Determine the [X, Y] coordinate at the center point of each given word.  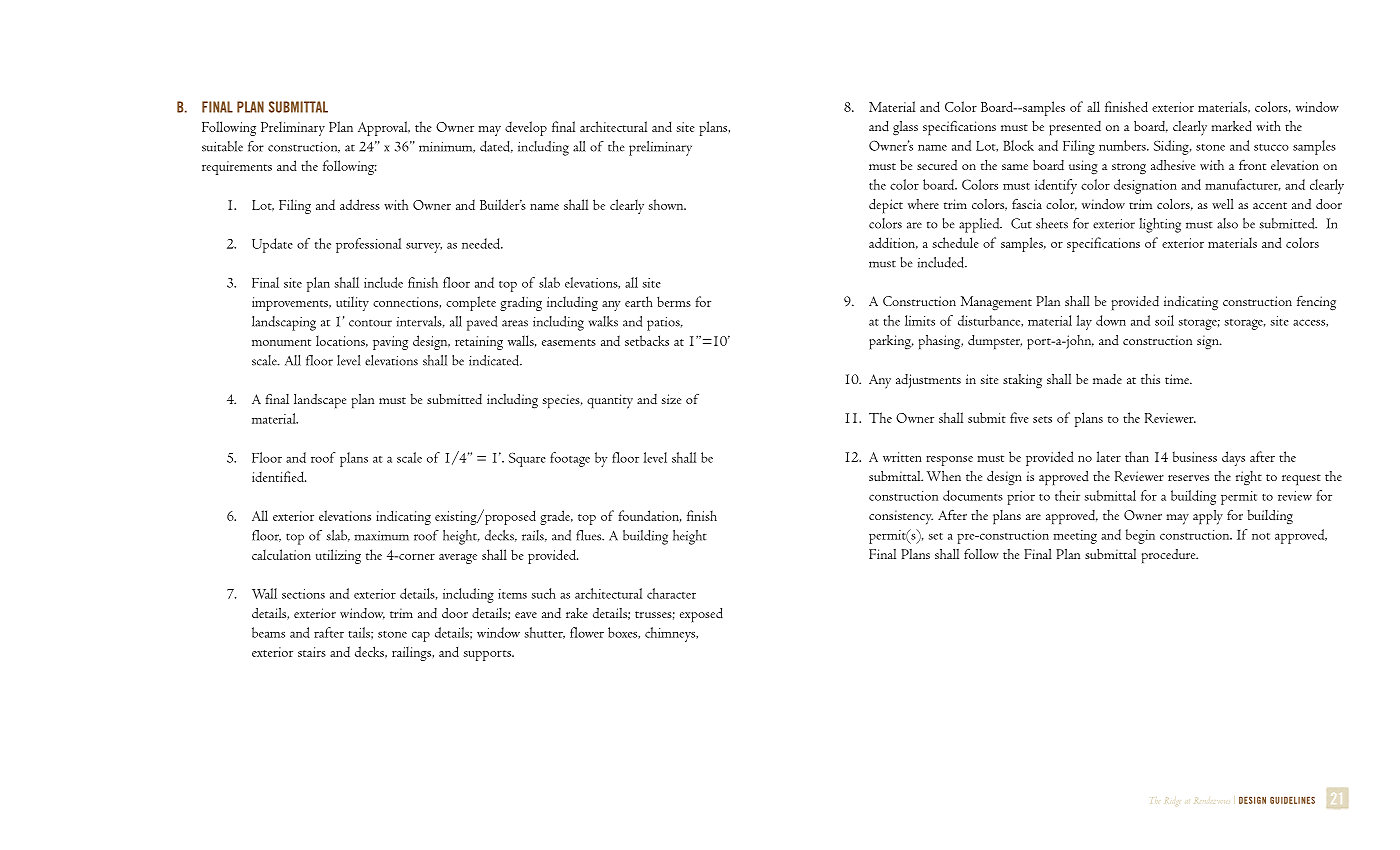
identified [279, 476]
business [1195, 456]
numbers [1123, 145]
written [902, 457]
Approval [384, 128]
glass [905, 128]
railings [413, 653]
